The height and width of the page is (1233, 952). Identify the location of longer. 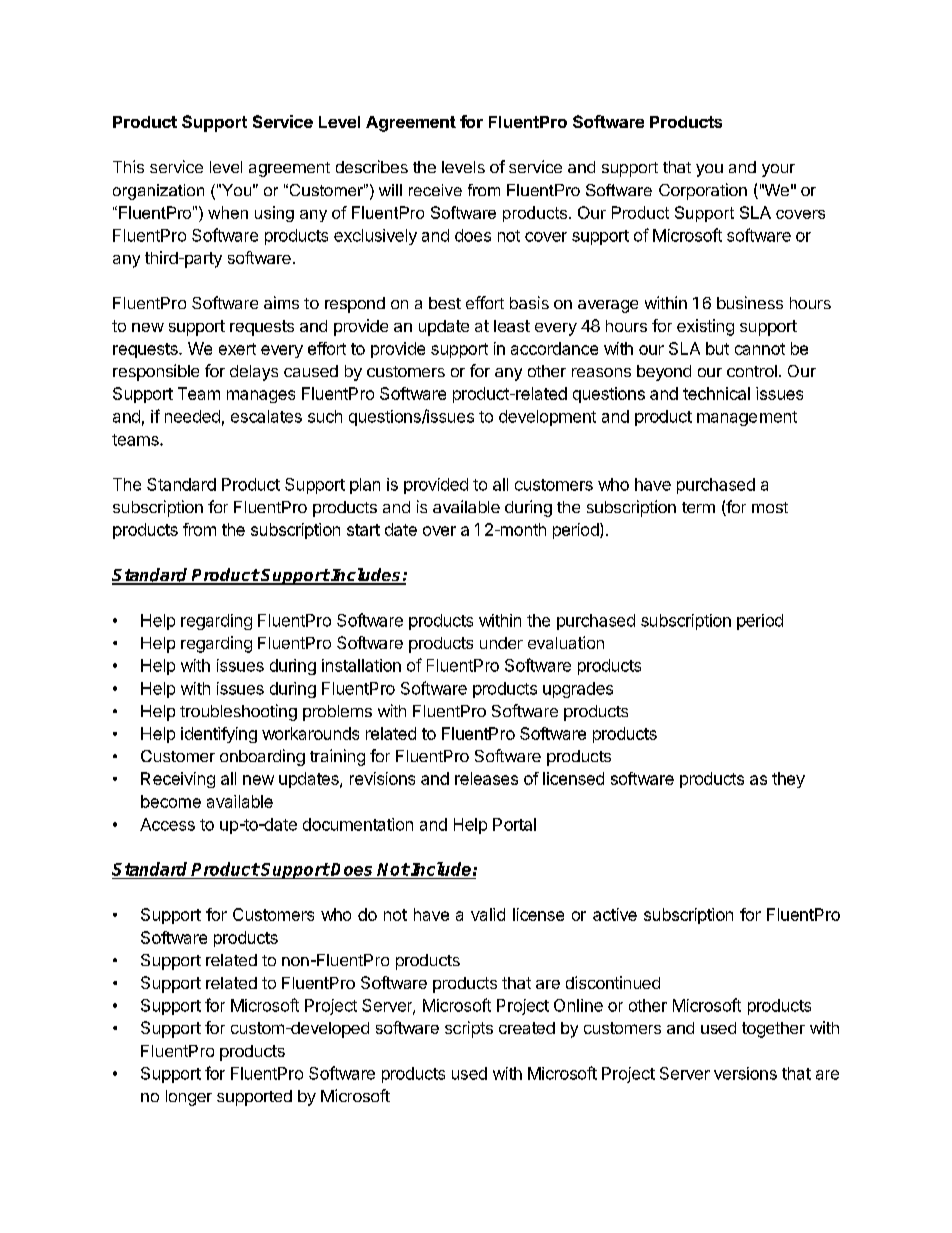
(189, 1098).
